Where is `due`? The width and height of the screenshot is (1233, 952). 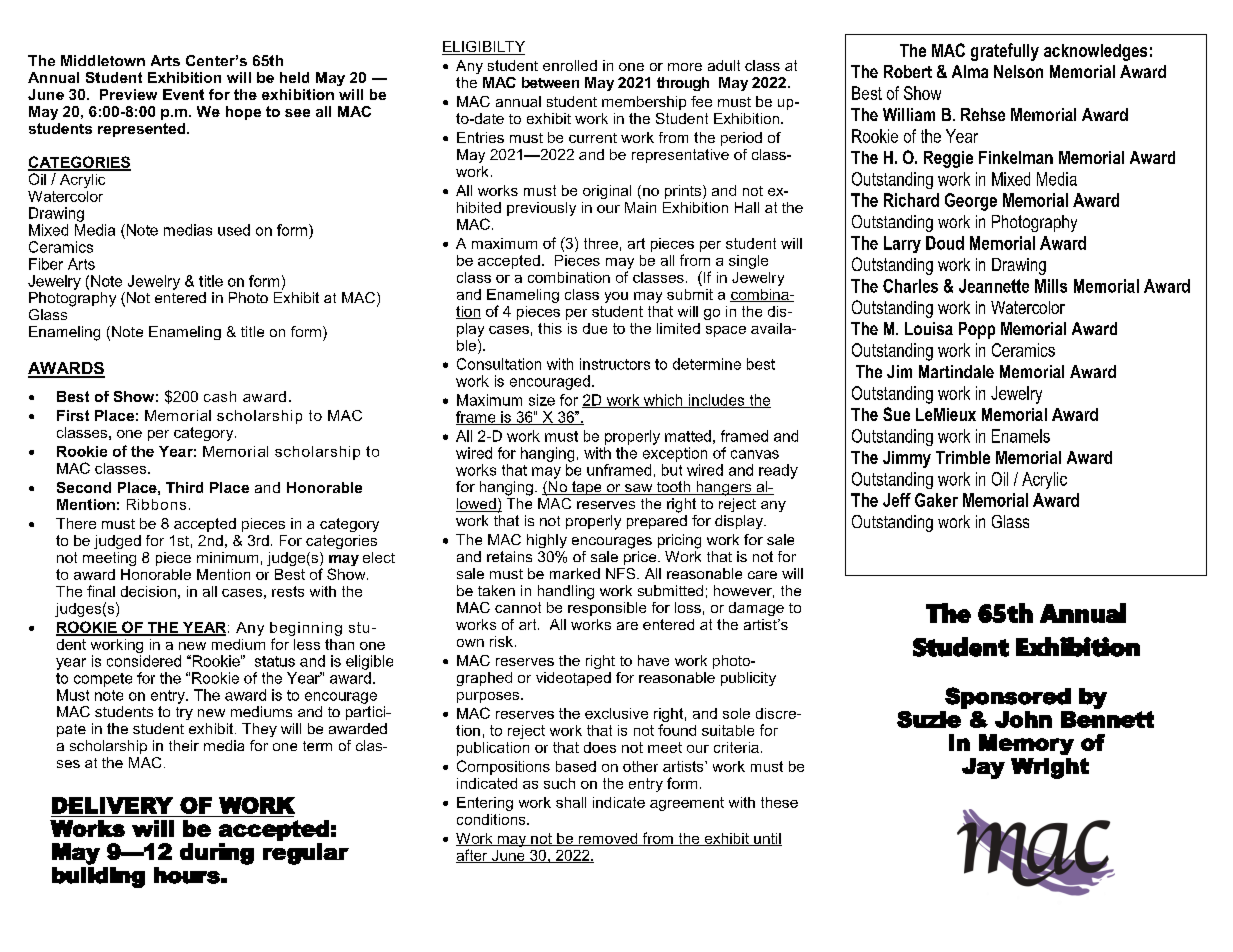 due is located at coordinates (595, 328).
